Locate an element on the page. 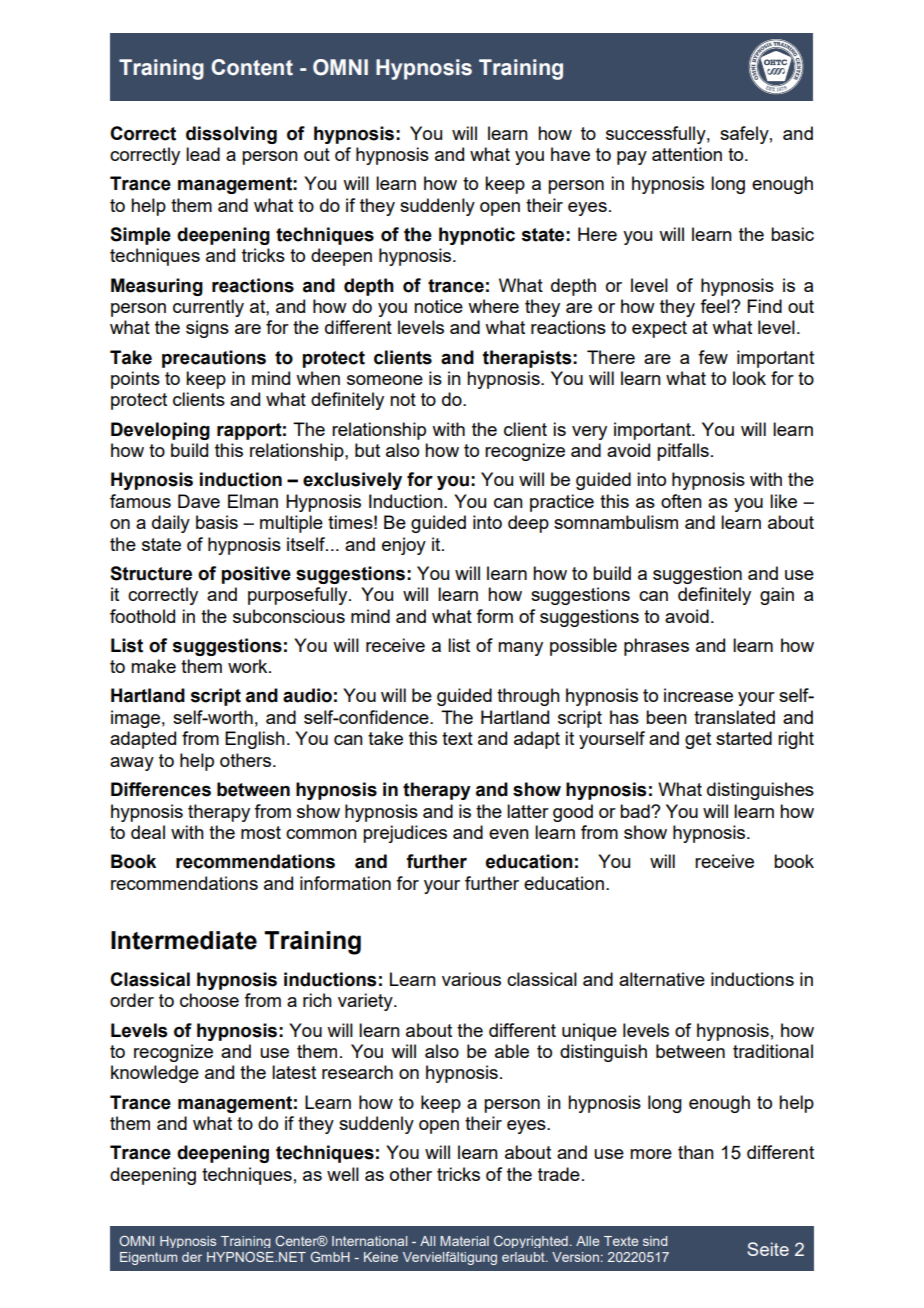  latter is located at coordinates (528, 811).
